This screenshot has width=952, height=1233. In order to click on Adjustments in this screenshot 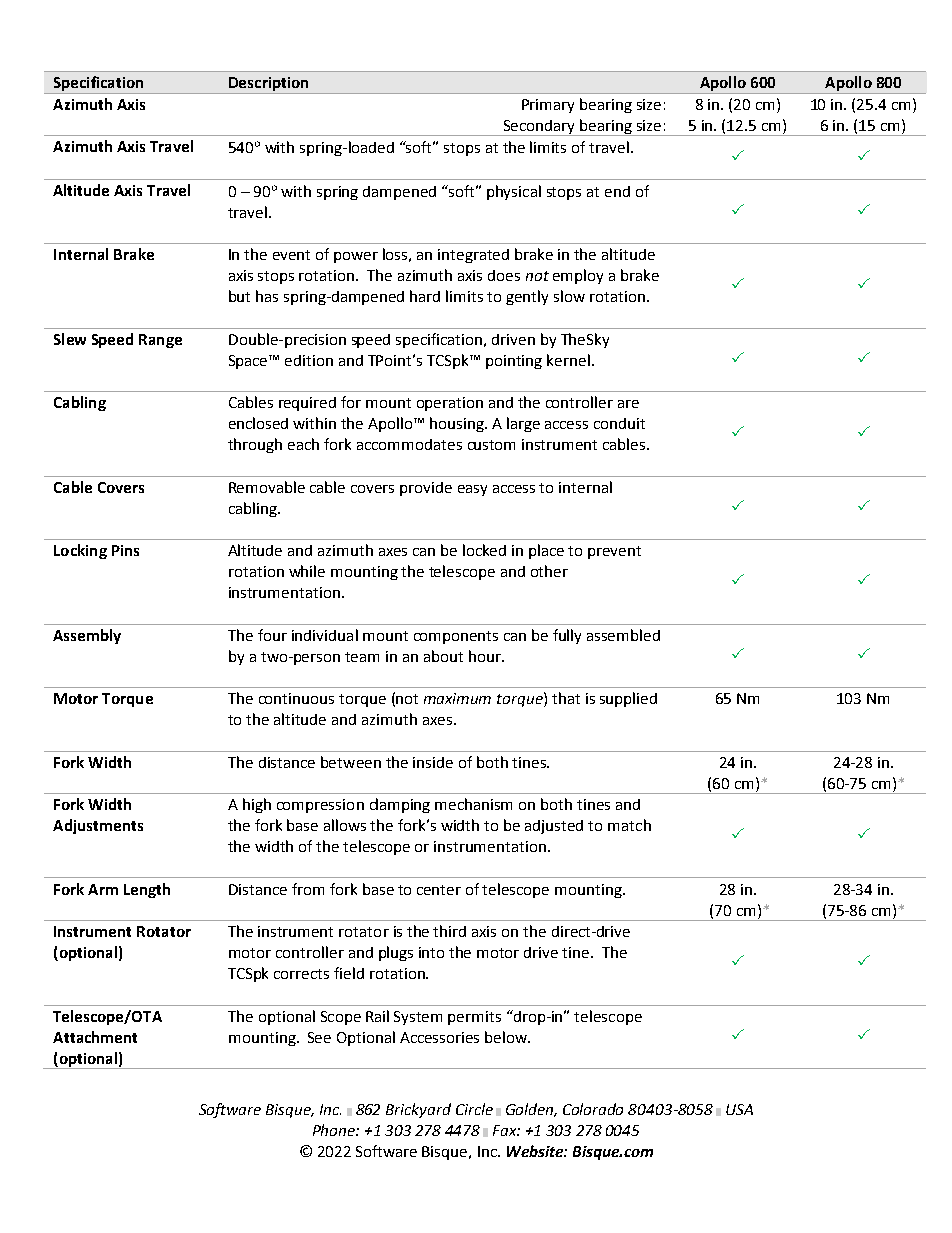, I will do `click(98, 826)`.
